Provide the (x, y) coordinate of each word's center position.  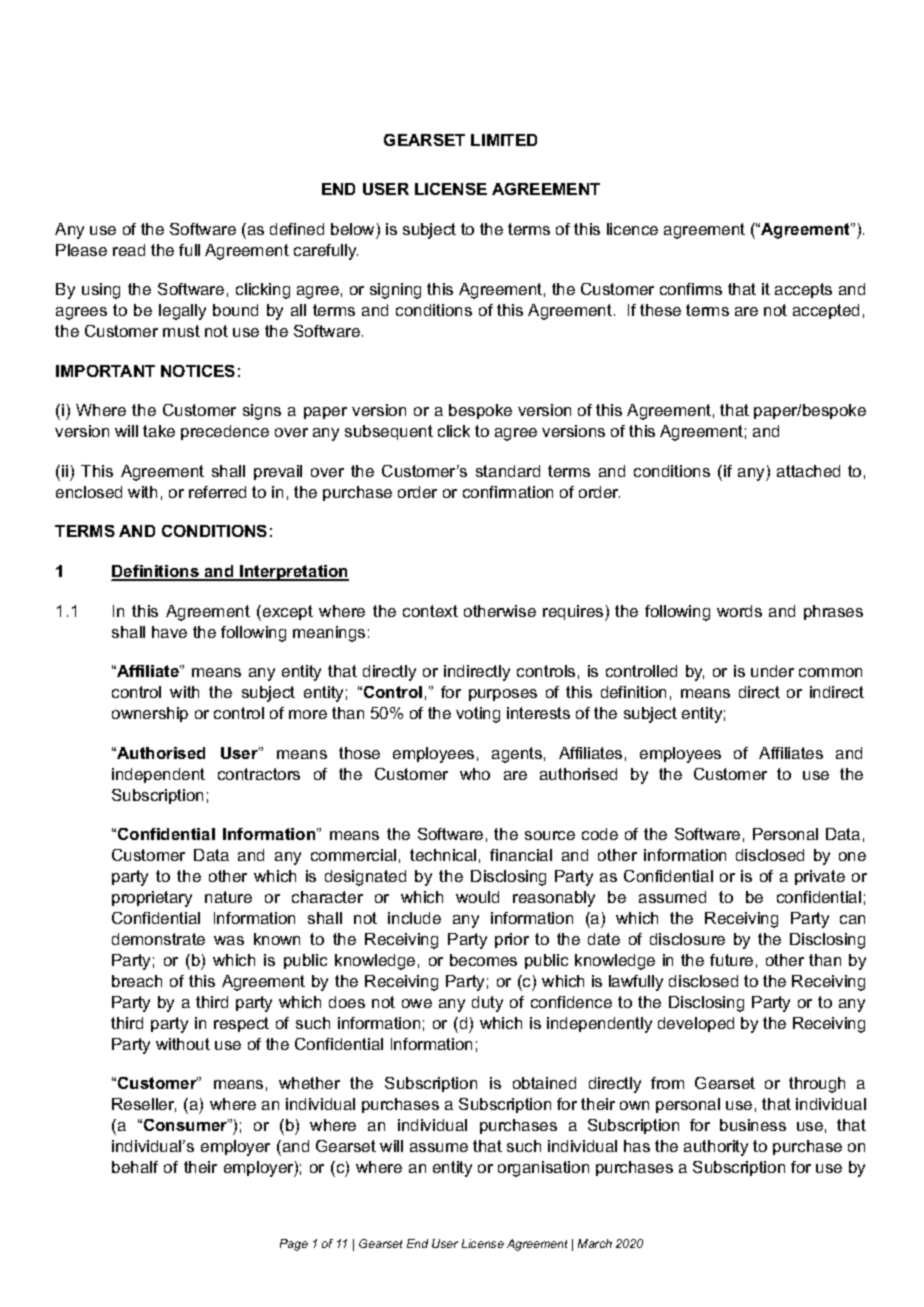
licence (632, 229)
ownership (150, 714)
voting (478, 715)
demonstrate (158, 939)
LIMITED (504, 140)
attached (808, 471)
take (159, 431)
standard (508, 471)
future (731, 960)
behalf (135, 1167)
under (772, 671)
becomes (483, 960)
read (129, 250)
